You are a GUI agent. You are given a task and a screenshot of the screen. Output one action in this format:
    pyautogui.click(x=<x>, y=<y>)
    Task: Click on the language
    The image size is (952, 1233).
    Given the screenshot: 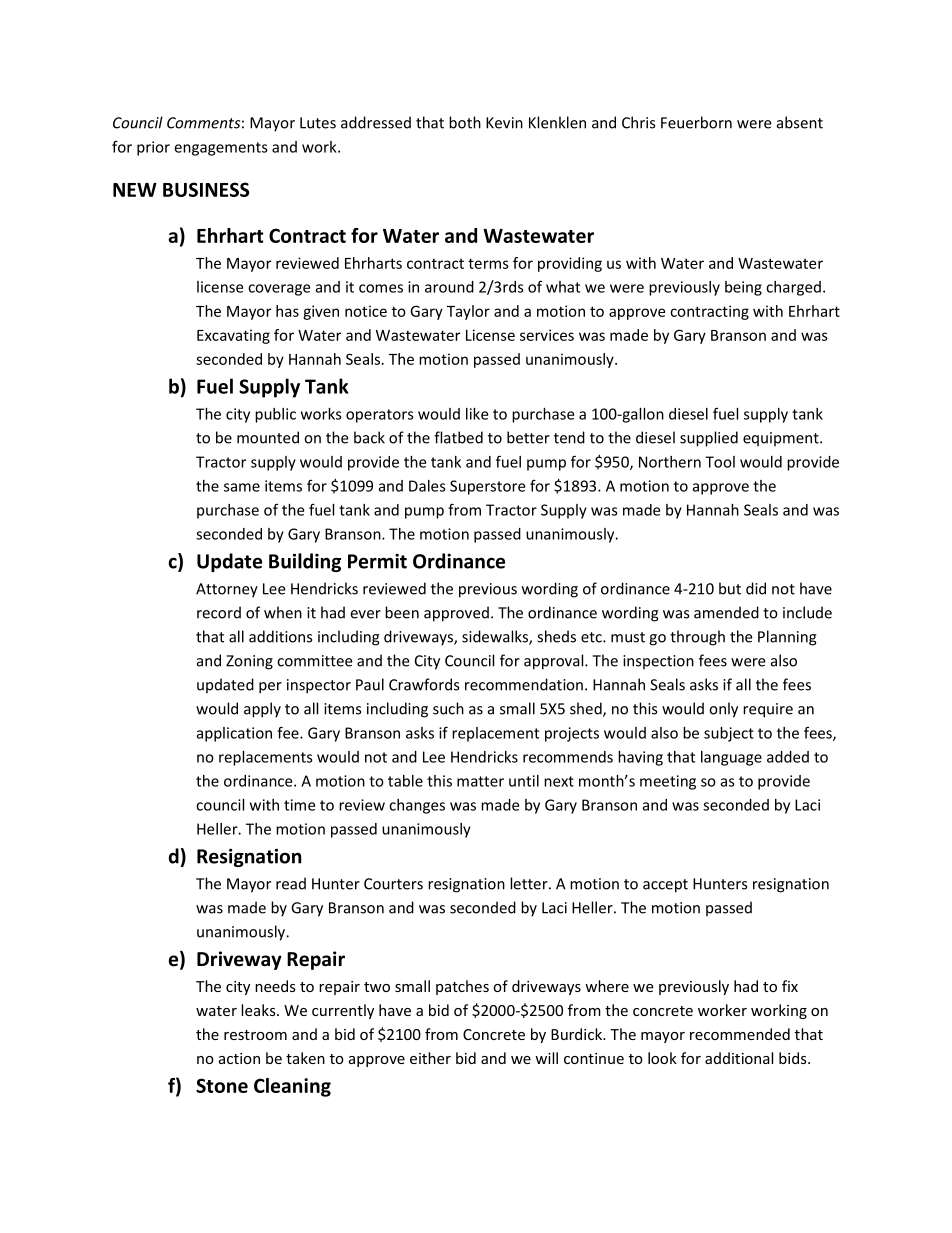 What is the action you would take?
    pyautogui.click(x=731, y=758)
